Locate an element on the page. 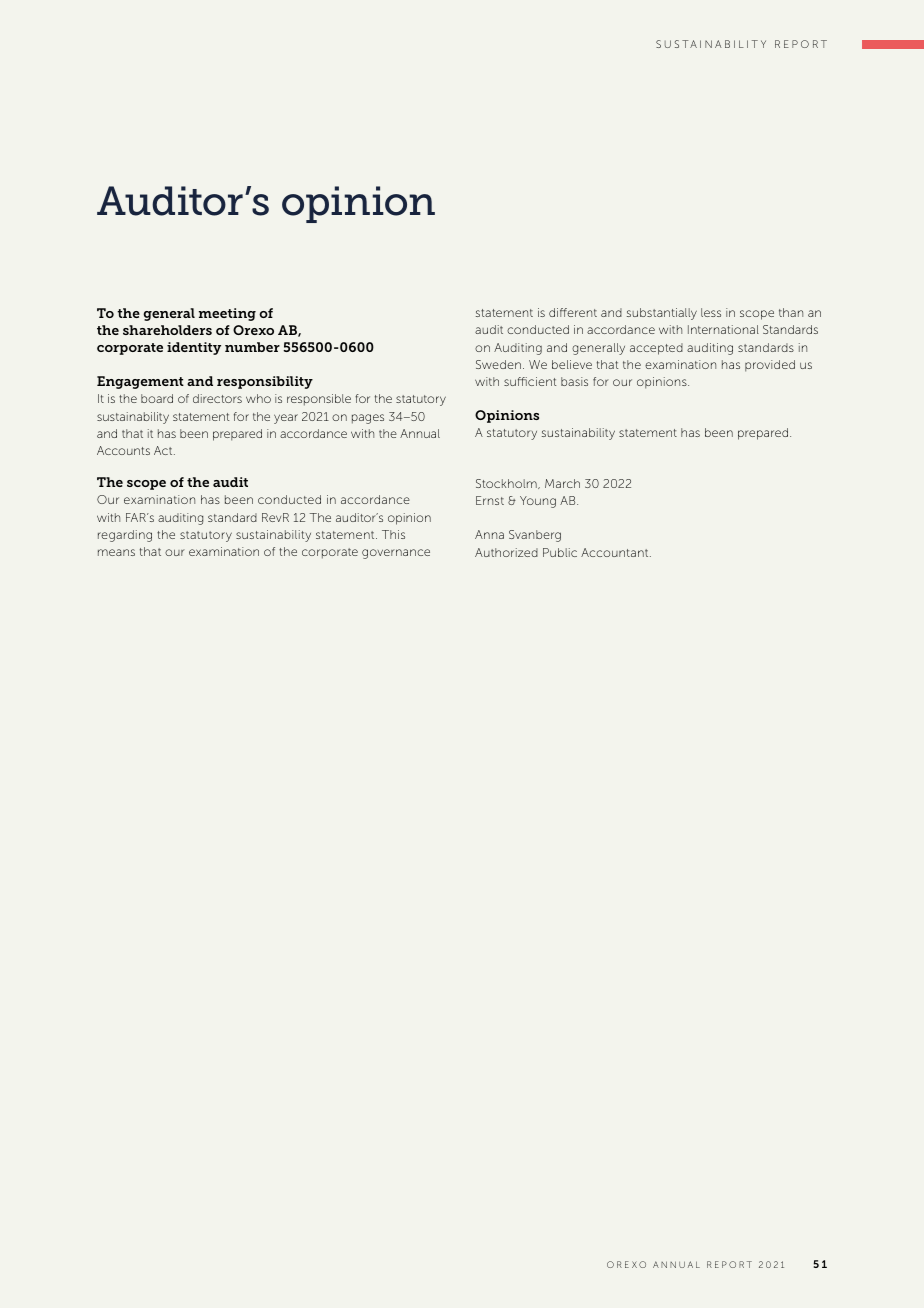 This document has width=924, height=1308. March is located at coordinates (562, 483).
